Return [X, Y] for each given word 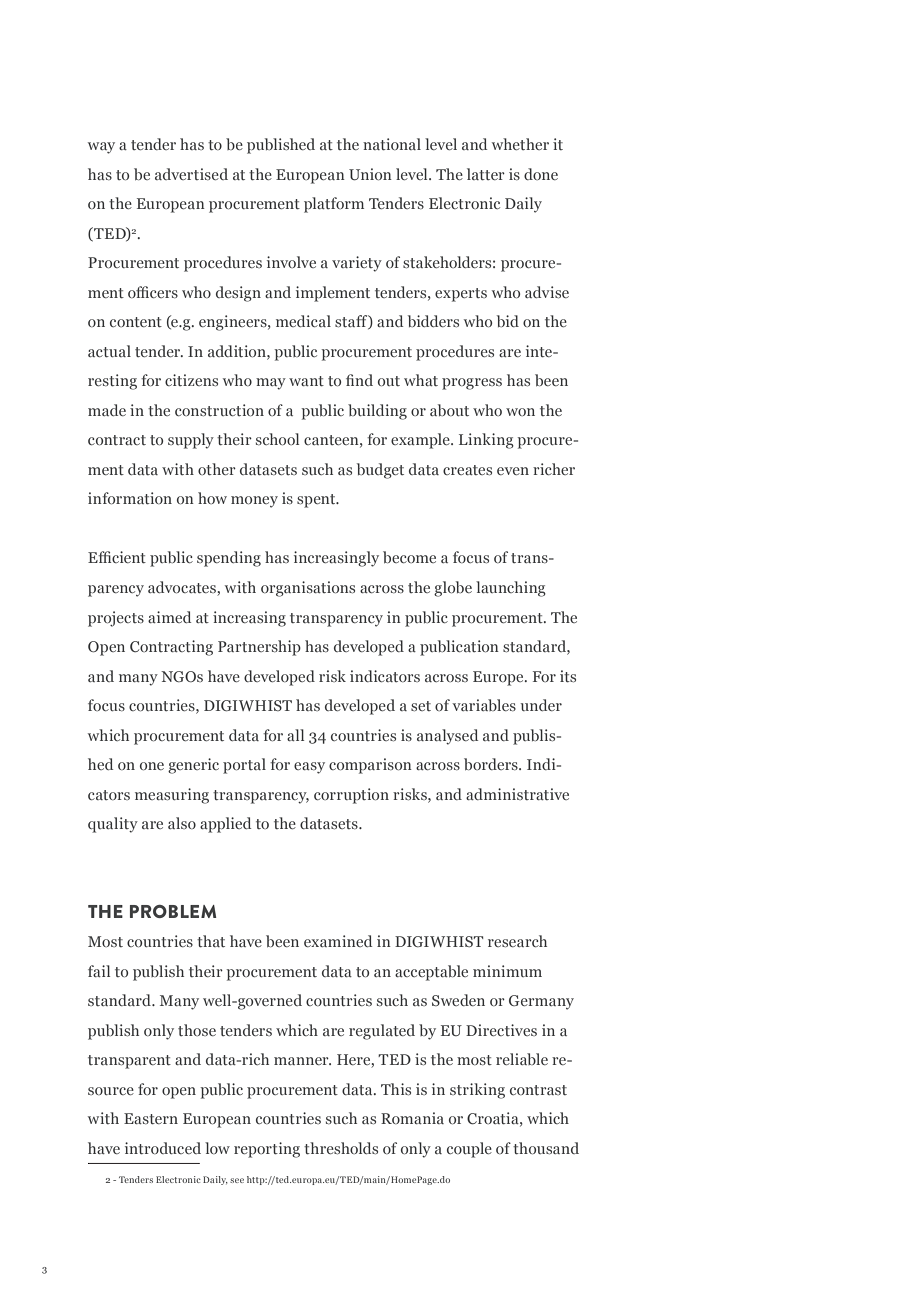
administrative [517, 794]
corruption [351, 796]
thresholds [341, 1148]
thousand [546, 1148]
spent [317, 501]
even [513, 471]
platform [334, 205]
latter [486, 174]
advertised [191, 174]
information [130, 498]
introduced [163, 1148]
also [182, 823]
